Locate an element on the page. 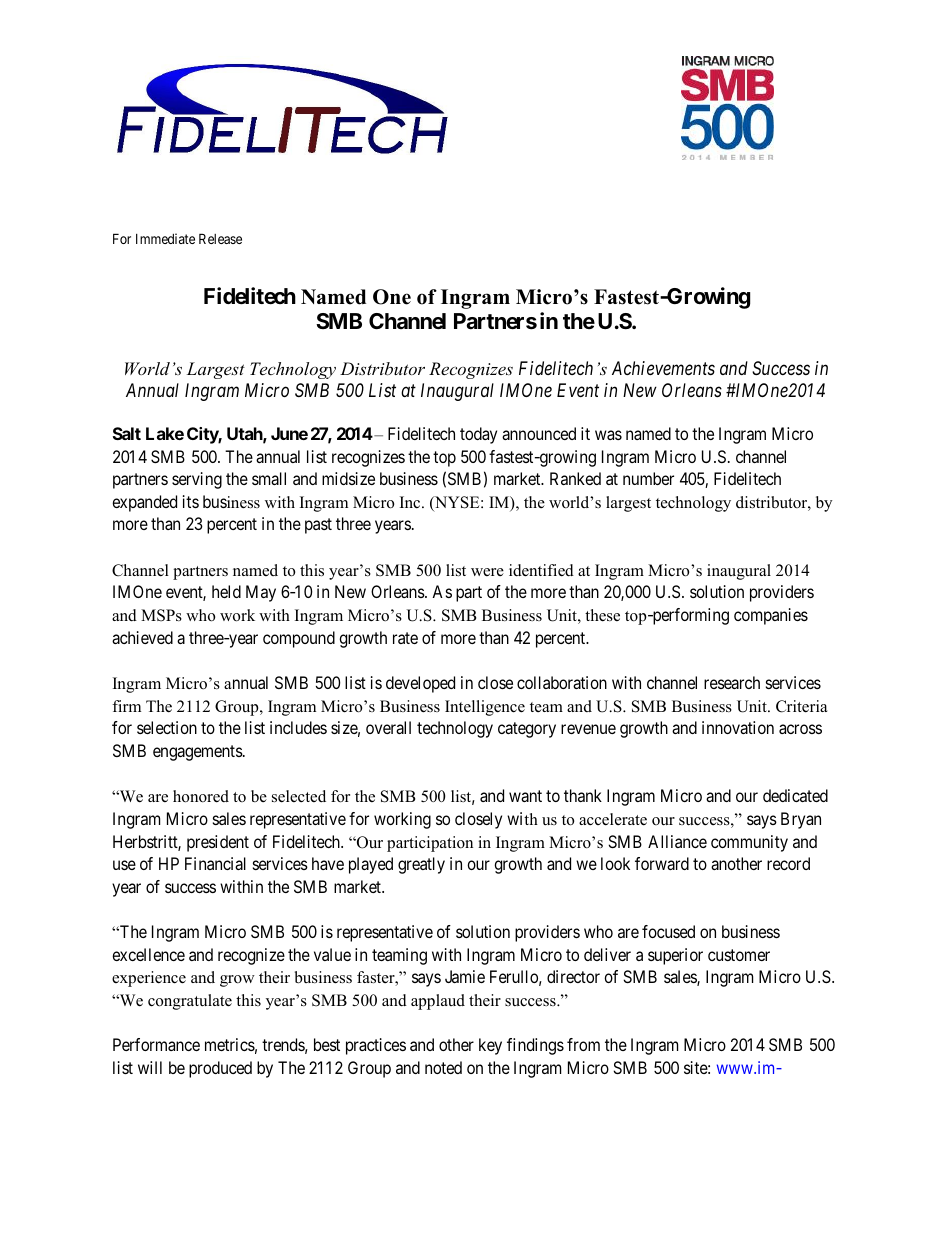 This image has height=1233, width=952. forward is located at coordinates (662, 863).
